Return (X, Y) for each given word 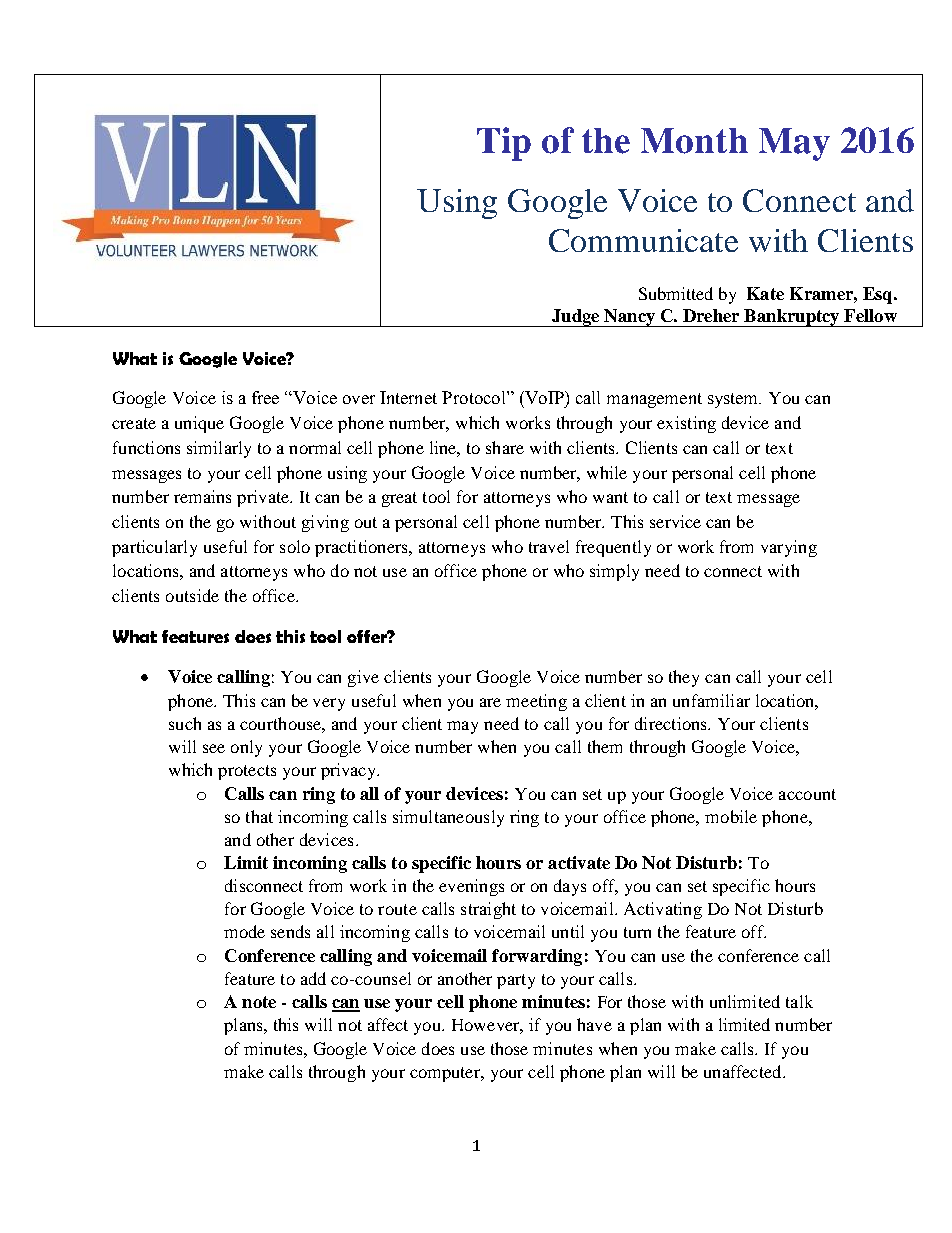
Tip (504, 144)
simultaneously (448, 818)
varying (789, 548)
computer (446, 1074)
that (259, 816)
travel (549, 546)
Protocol (475, 397)
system (734, 400)
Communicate (643, 240)
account (807, 794)
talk (799, 1001)
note (259, 1002)
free (265, 397)
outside (192, 595)
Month (694, 141)
